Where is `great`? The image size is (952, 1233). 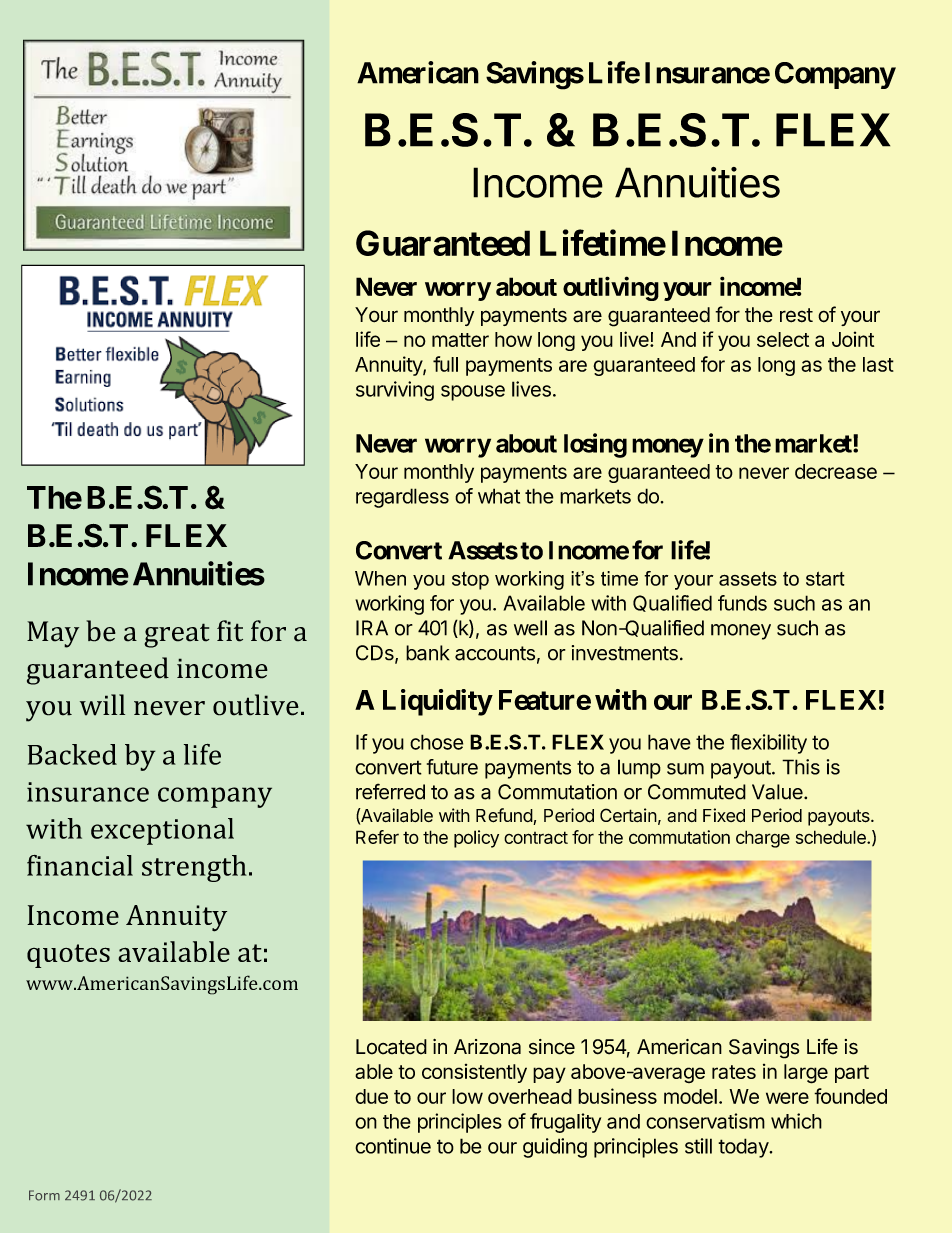 great is located at coordinates (177, 635).
